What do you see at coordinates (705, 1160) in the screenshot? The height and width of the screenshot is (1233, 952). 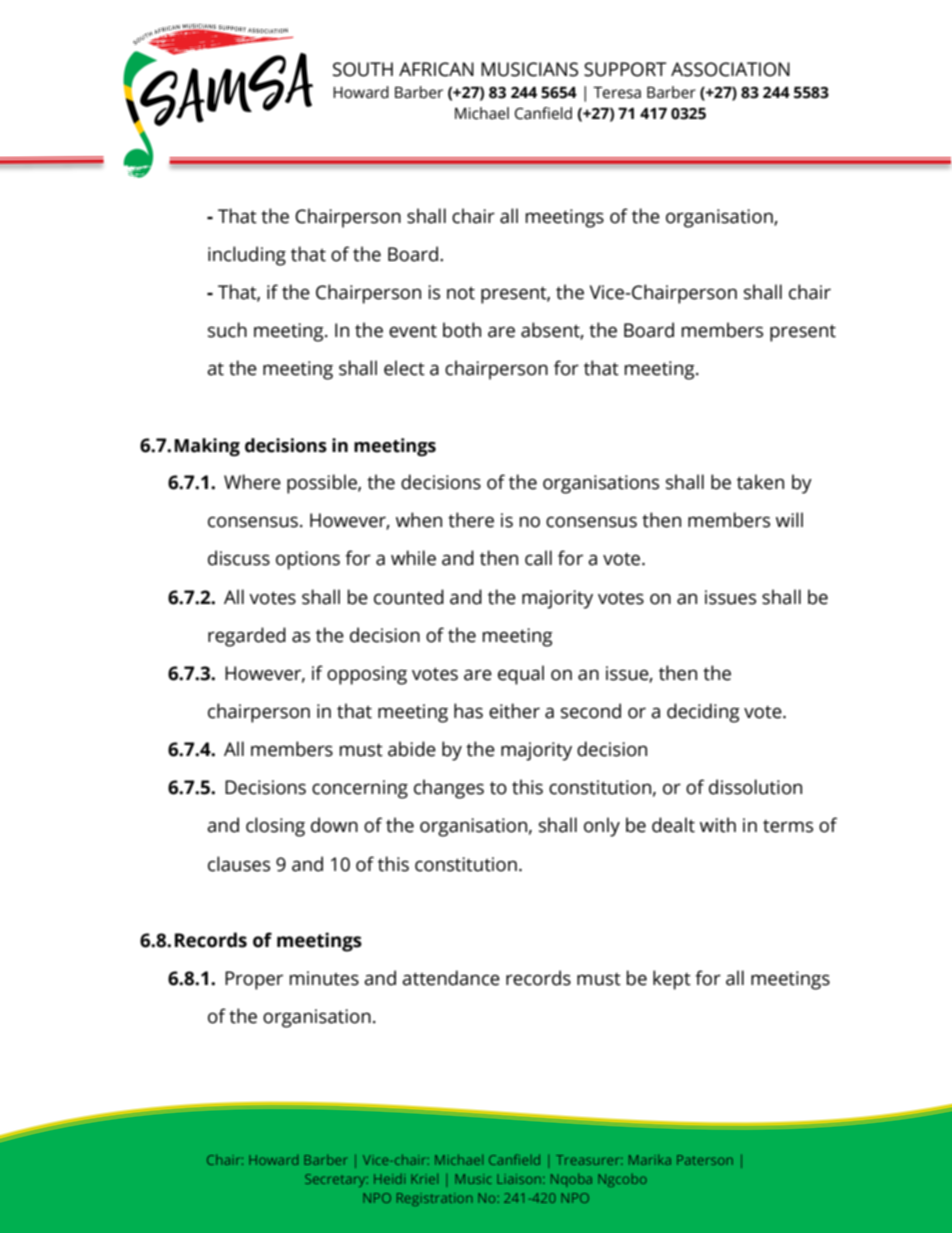 I see `Paterson` at bounding box center [705, 1160].
